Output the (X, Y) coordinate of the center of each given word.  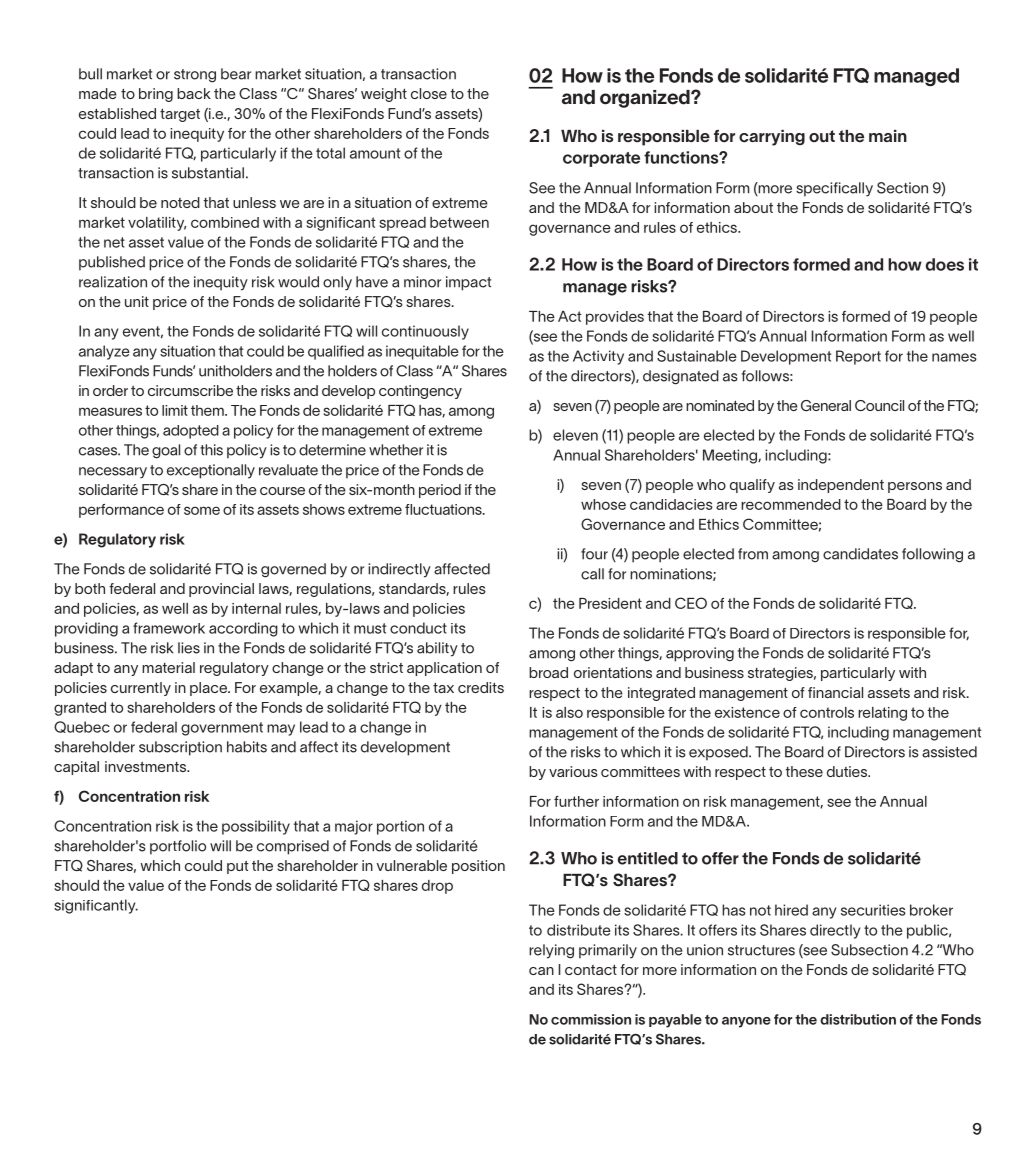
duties (848, 771)
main (888, 136)
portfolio (178, 847)
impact (468, 283)
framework (169, 628)
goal (166, 451)
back (194, 93)
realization (113, 282)
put (238, 867)
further (576, 801)
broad (548, 672)
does (945, 264)
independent (841, 486)
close (429, 93)
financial (835, 692)
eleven (575, 435)
